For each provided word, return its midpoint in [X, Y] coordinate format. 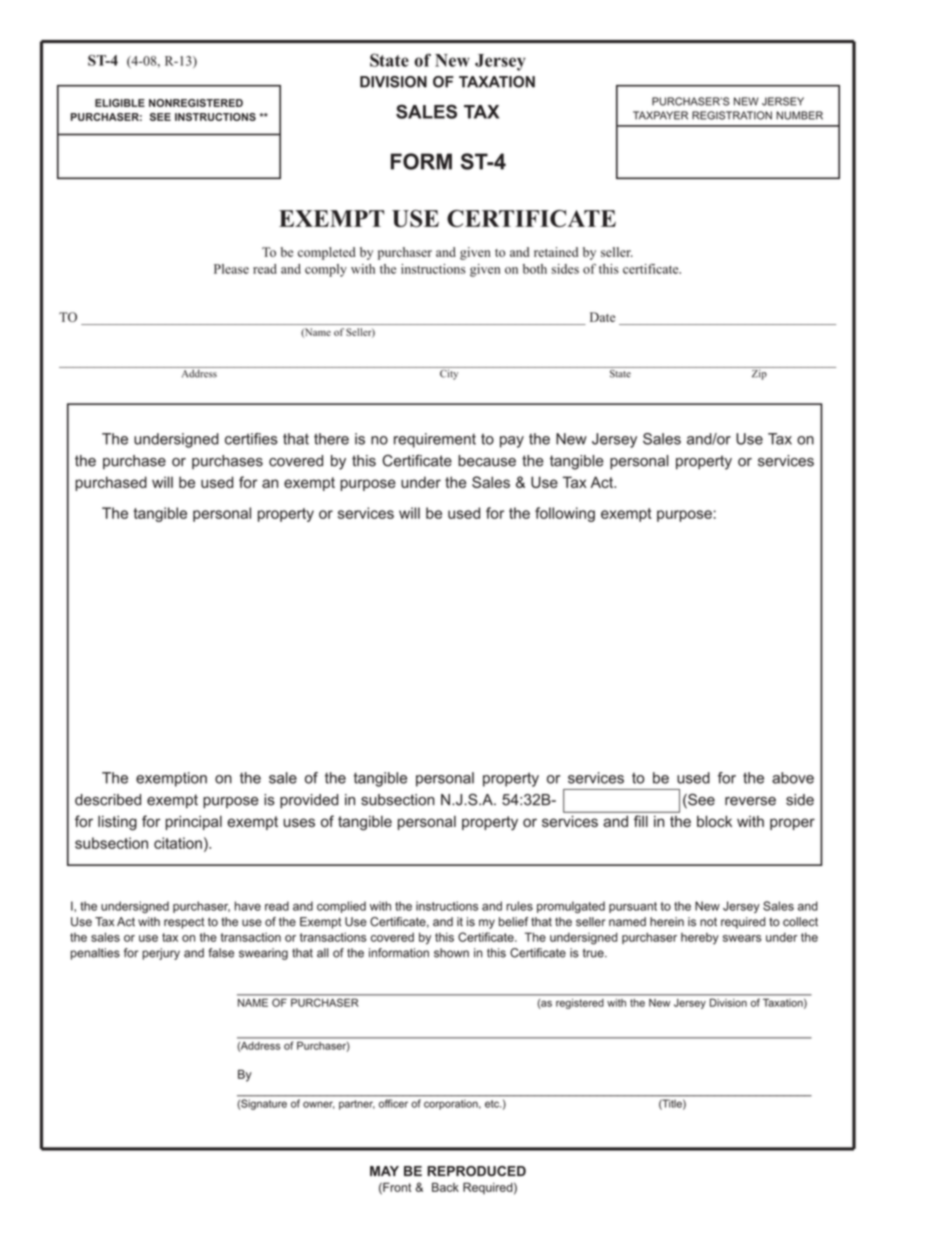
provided [309, 801]
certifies [251, 439]
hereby [700, 938]
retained [556, 252]
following [565, 514]
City [449, 373]
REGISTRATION [732, 115]
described [108, 800]
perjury [161, 954]
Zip [759, 373]
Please [231, 269]
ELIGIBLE [120, 103]
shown [451, 953]
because [487, 461]
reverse [750, 801]
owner [319, 1105]
